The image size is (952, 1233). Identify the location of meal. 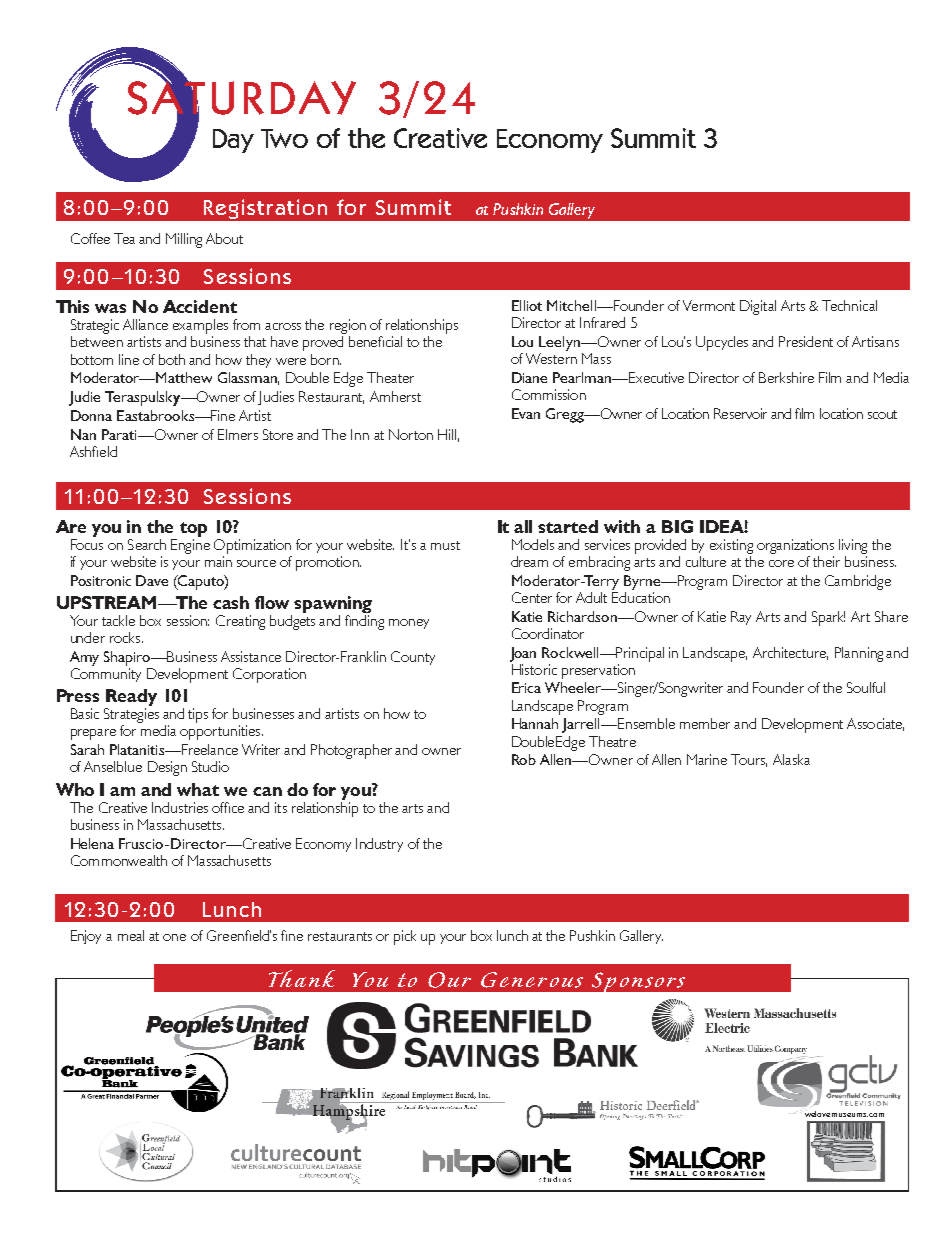
(131, 935).
